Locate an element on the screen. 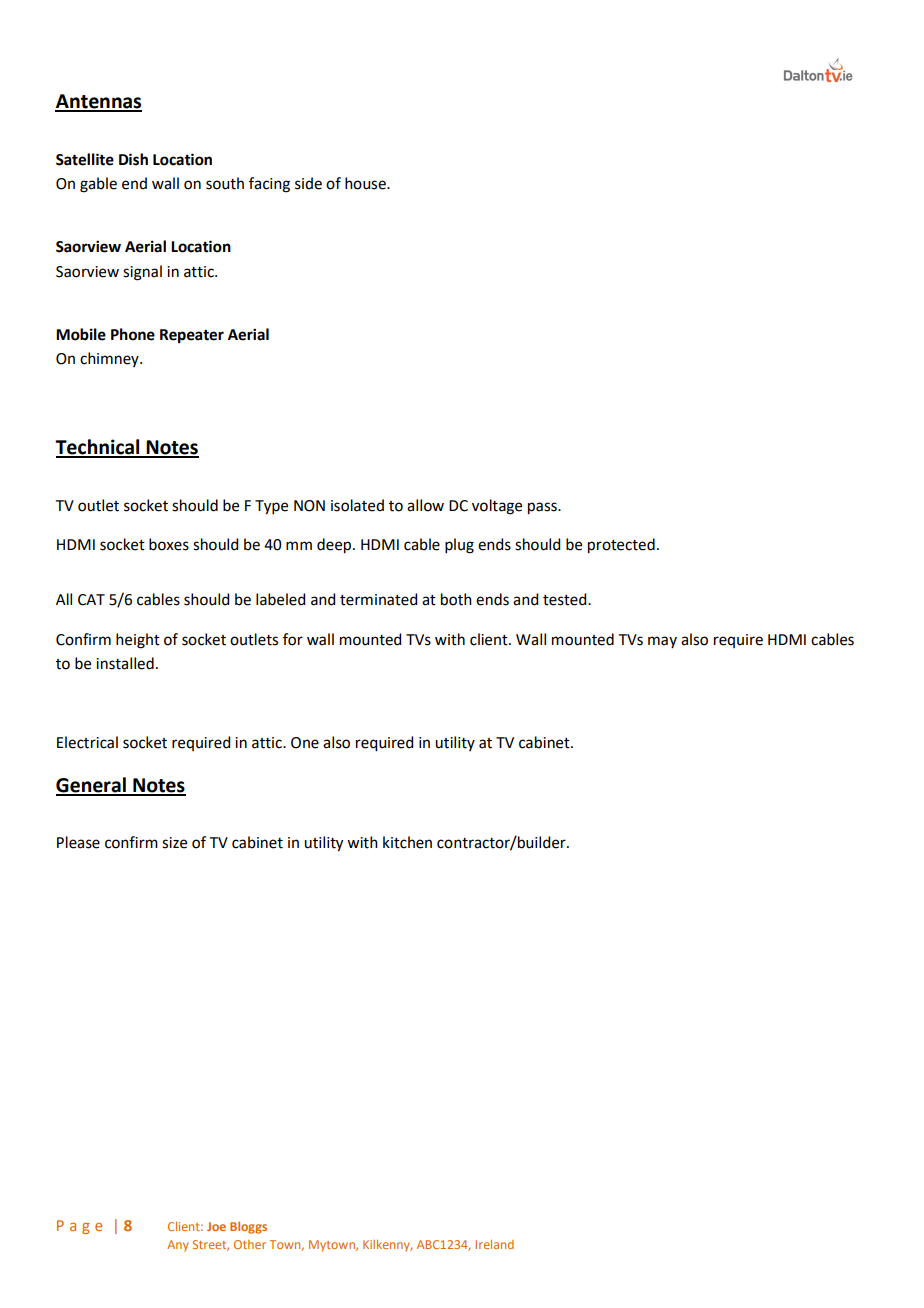  Dish is located at coordinates (133, 159).
